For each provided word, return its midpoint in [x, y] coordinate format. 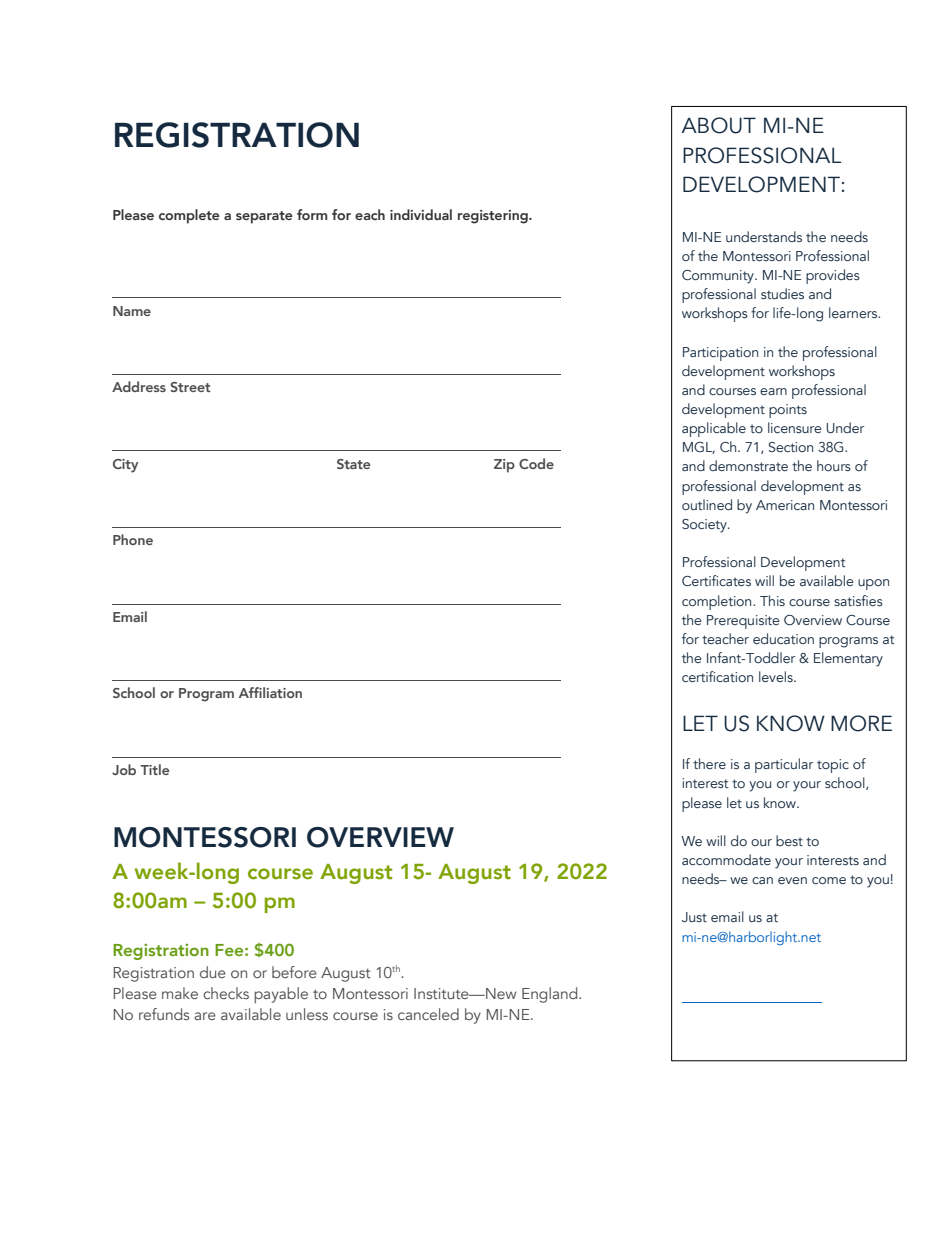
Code [536, 463]
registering [494, 217]
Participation [720, 354]
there [709, 763]
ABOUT [718, 125]
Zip [504, 466]
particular [784, 765]
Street [190, 387]
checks [226, 993]
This [772, 600]
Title [154, 769]
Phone [133, 539]
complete [189, 216]
